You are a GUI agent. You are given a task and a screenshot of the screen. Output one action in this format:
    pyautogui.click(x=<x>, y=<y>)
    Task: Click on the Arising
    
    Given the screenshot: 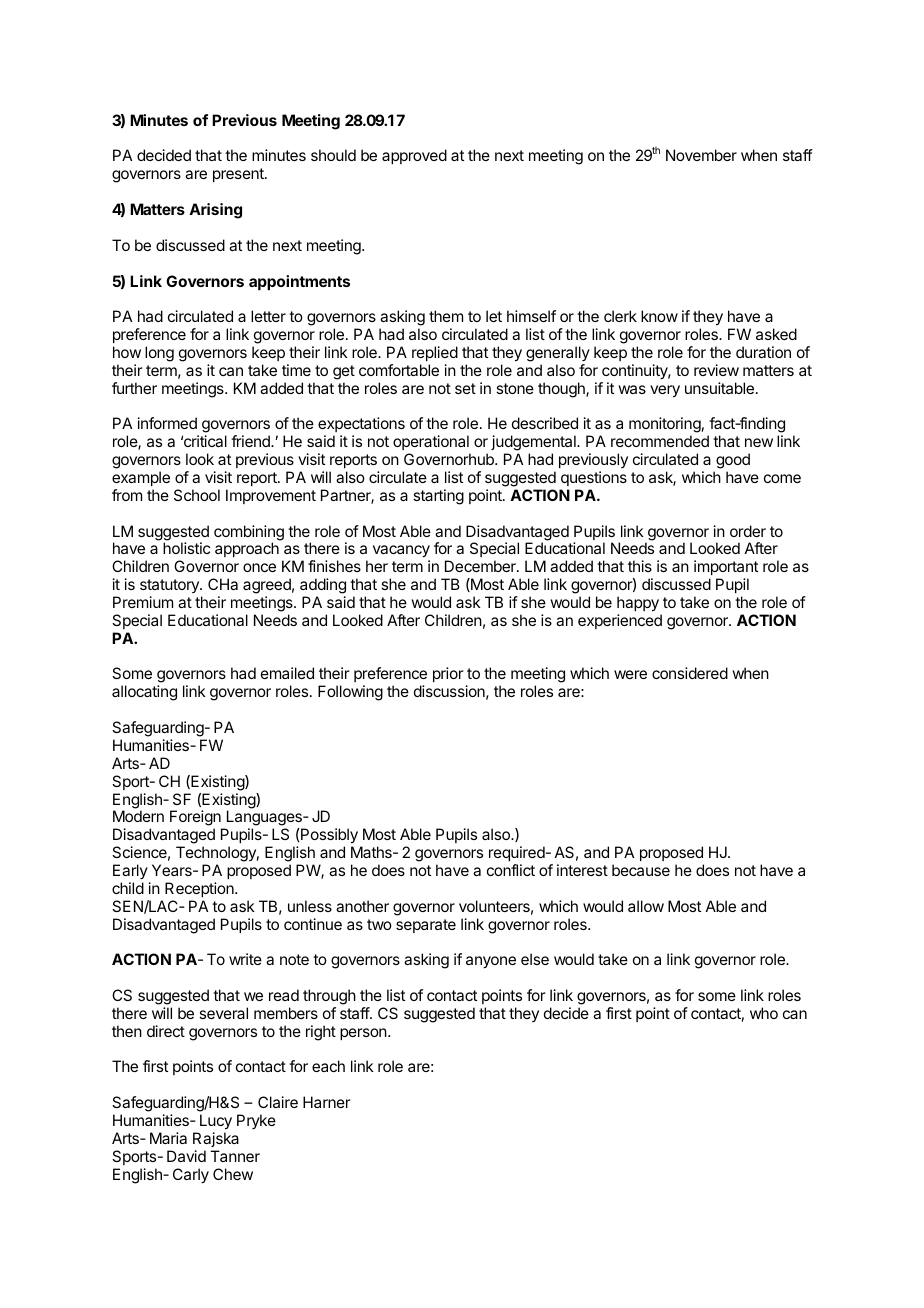 What is the action you would take?
    pyautogui.click(x=215, y=211)
